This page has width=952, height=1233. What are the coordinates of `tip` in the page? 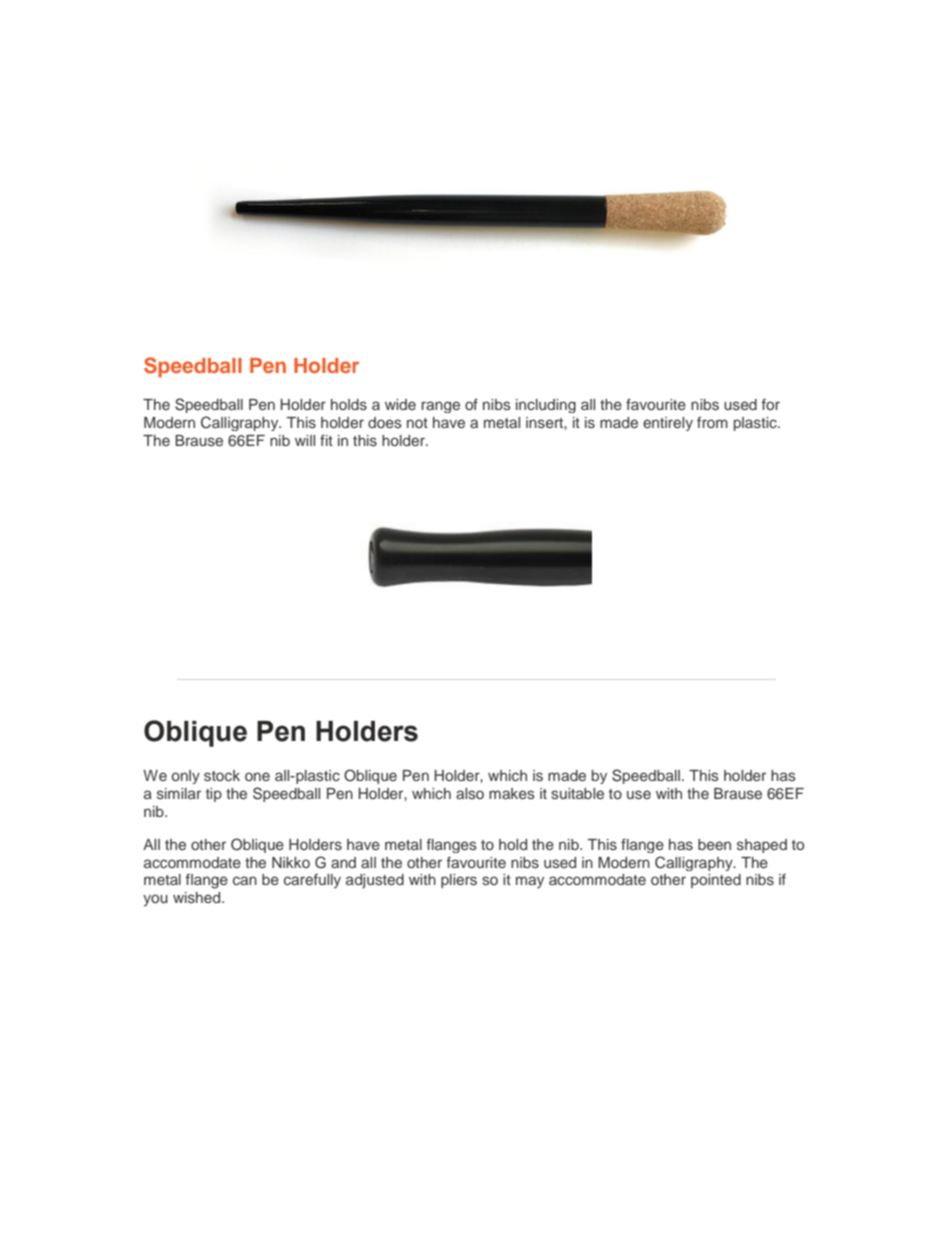 It's located at (214, 795).
